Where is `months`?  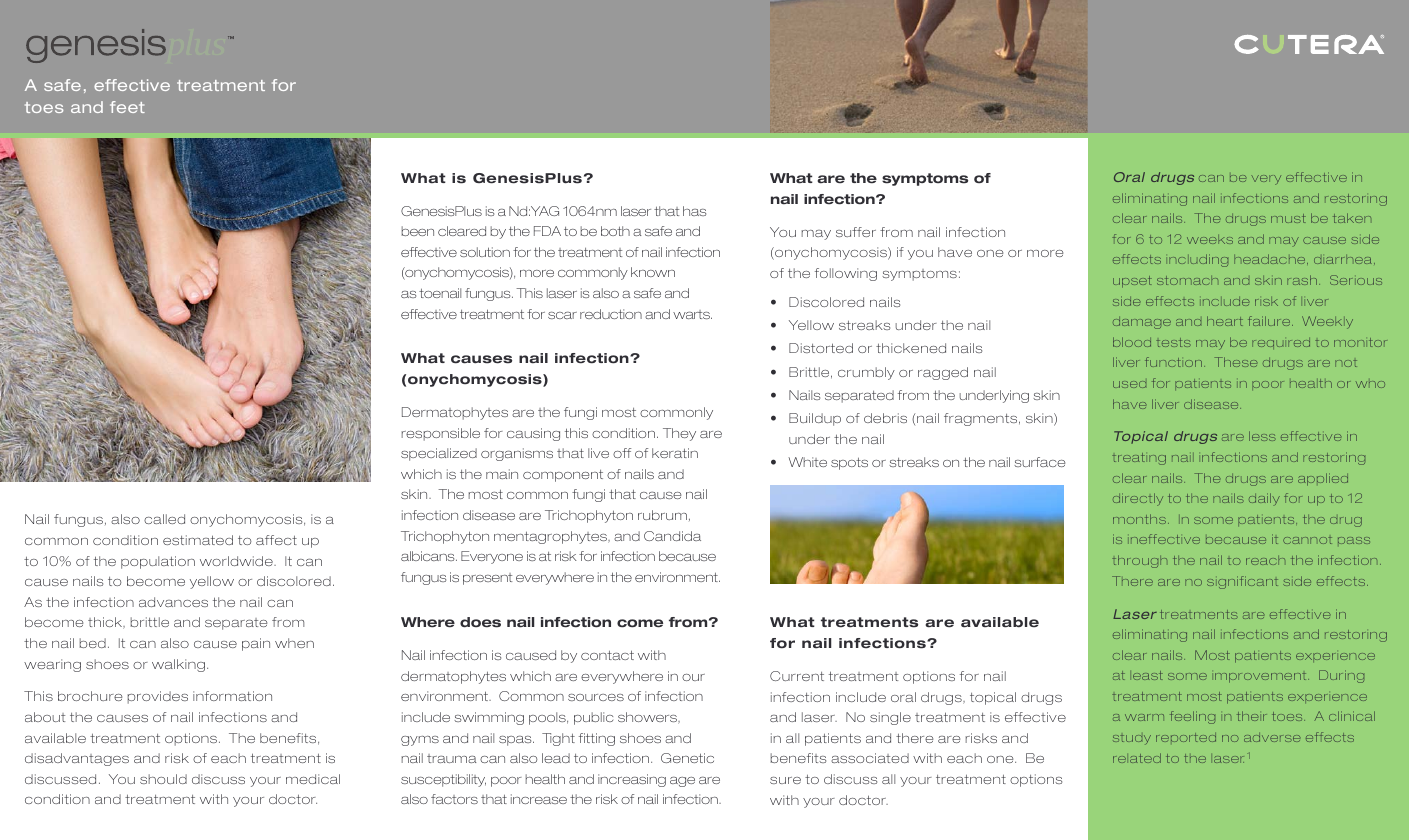 months is located at coordinates (1139, 519).
